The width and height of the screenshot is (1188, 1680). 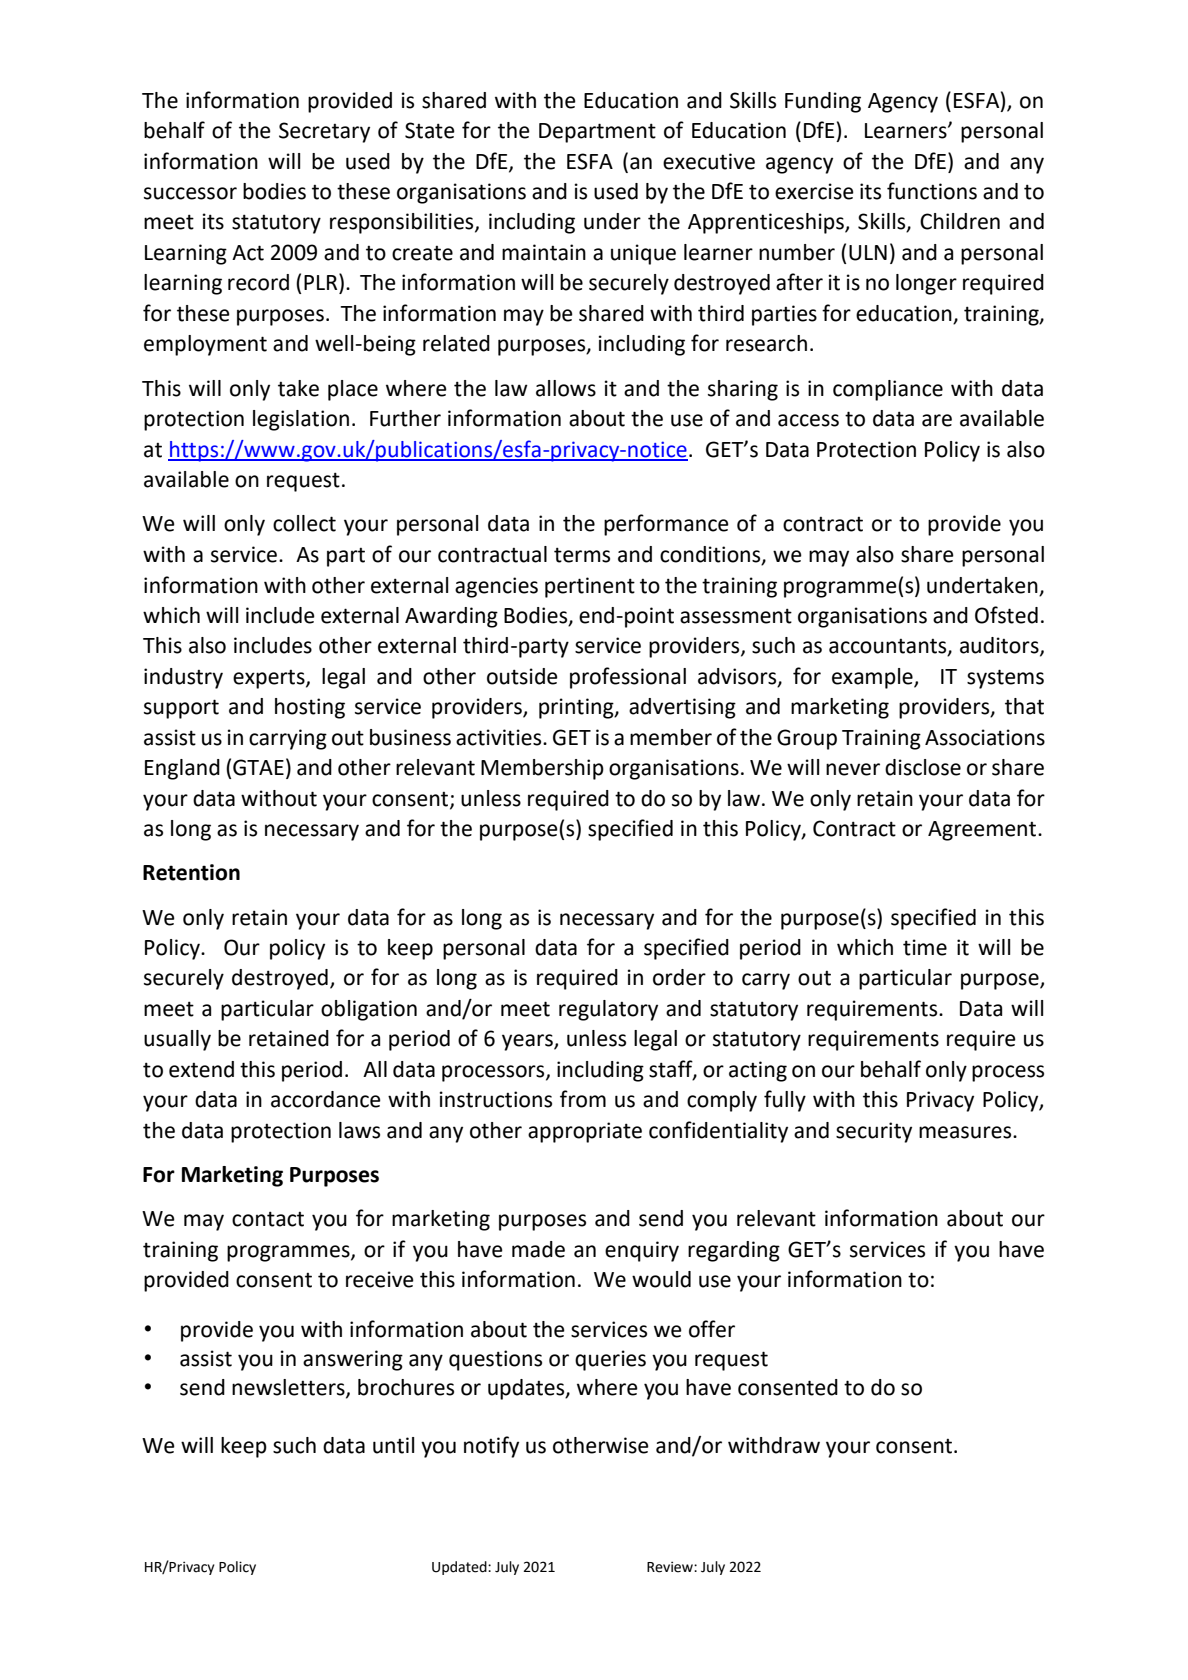 I want to click on appropriate, so click(x=585, y=1132).
